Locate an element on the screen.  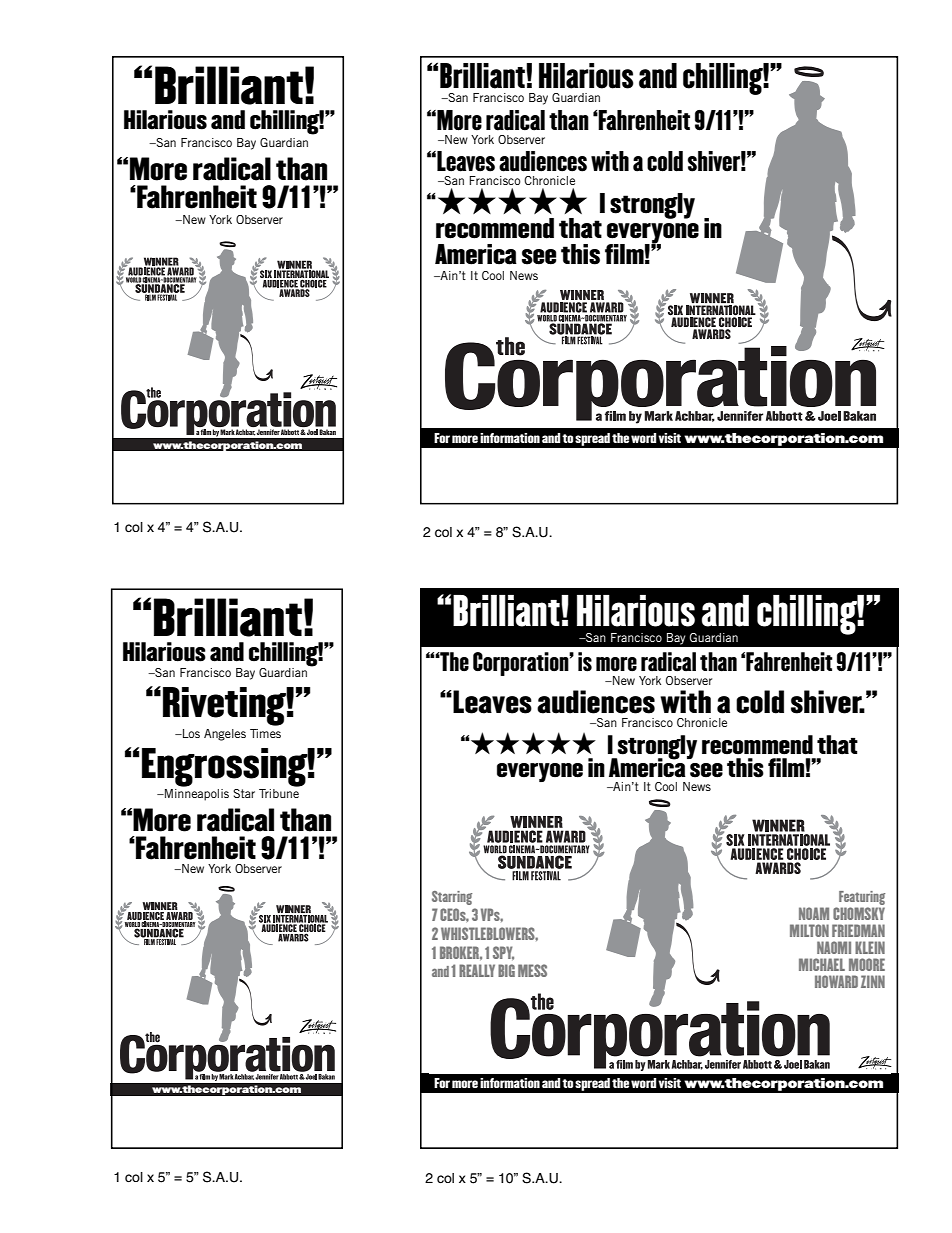
Times is located at coordinates (265, 733).
